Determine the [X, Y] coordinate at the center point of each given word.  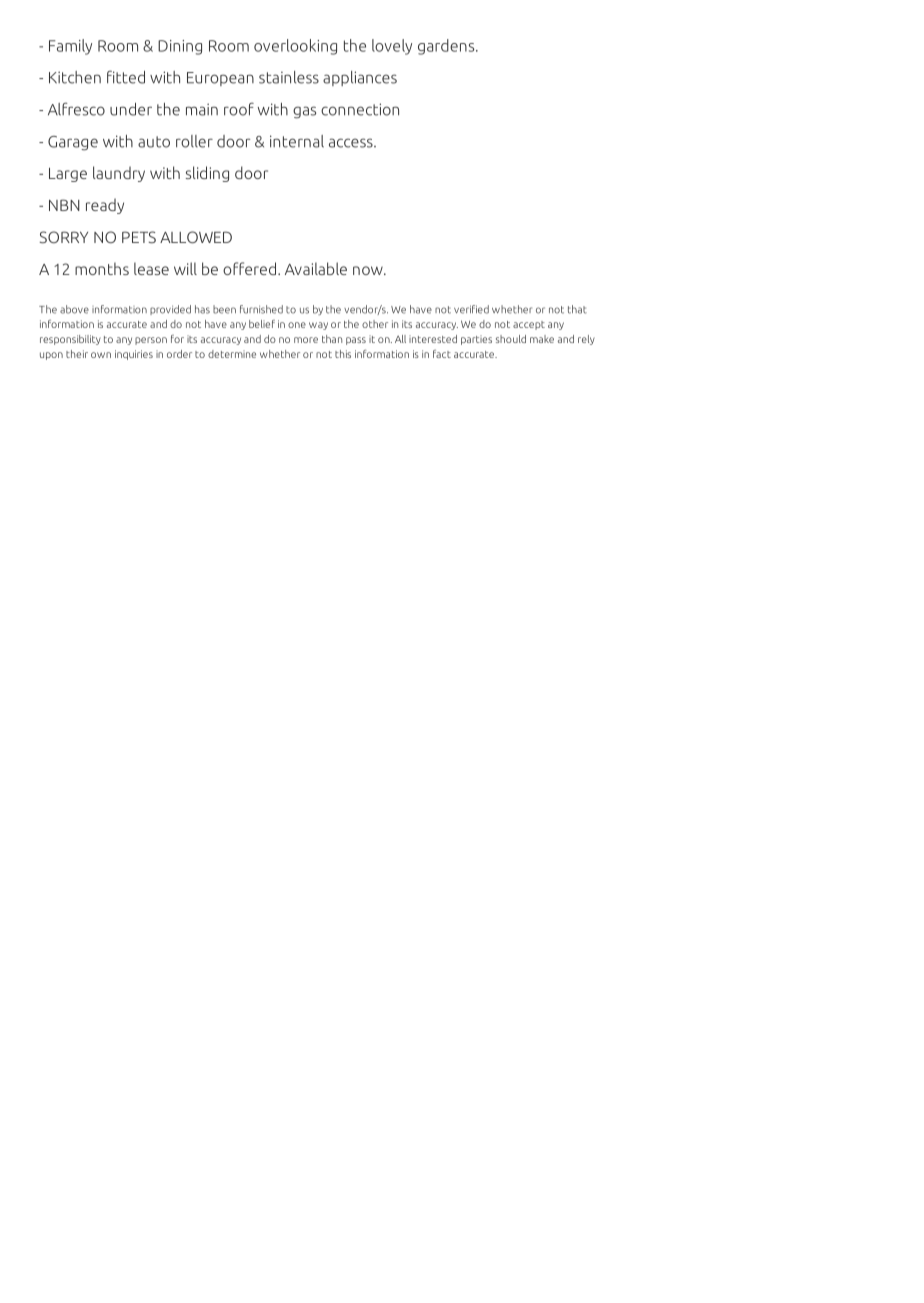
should [511, 339]
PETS [139, 237]
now [369, 270]
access [352, 143]
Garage [73, 143]
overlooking [295, 47]
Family [70, 47]
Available [316, 268]
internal [297, 141]
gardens [447, 47]
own [101, 355]
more [306, 340]
